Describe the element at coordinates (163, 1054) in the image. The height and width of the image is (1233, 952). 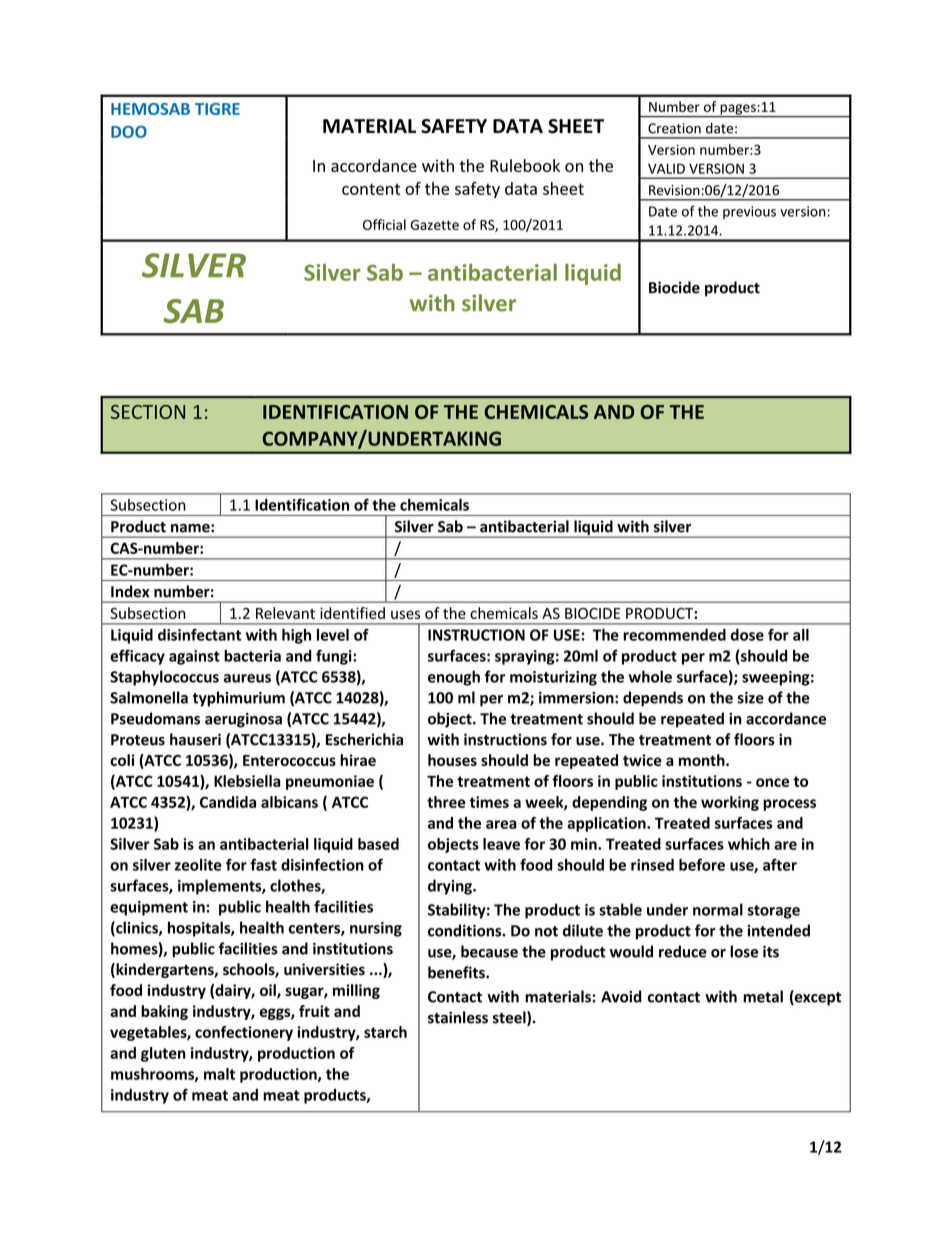
I see `gluten` at that location.
